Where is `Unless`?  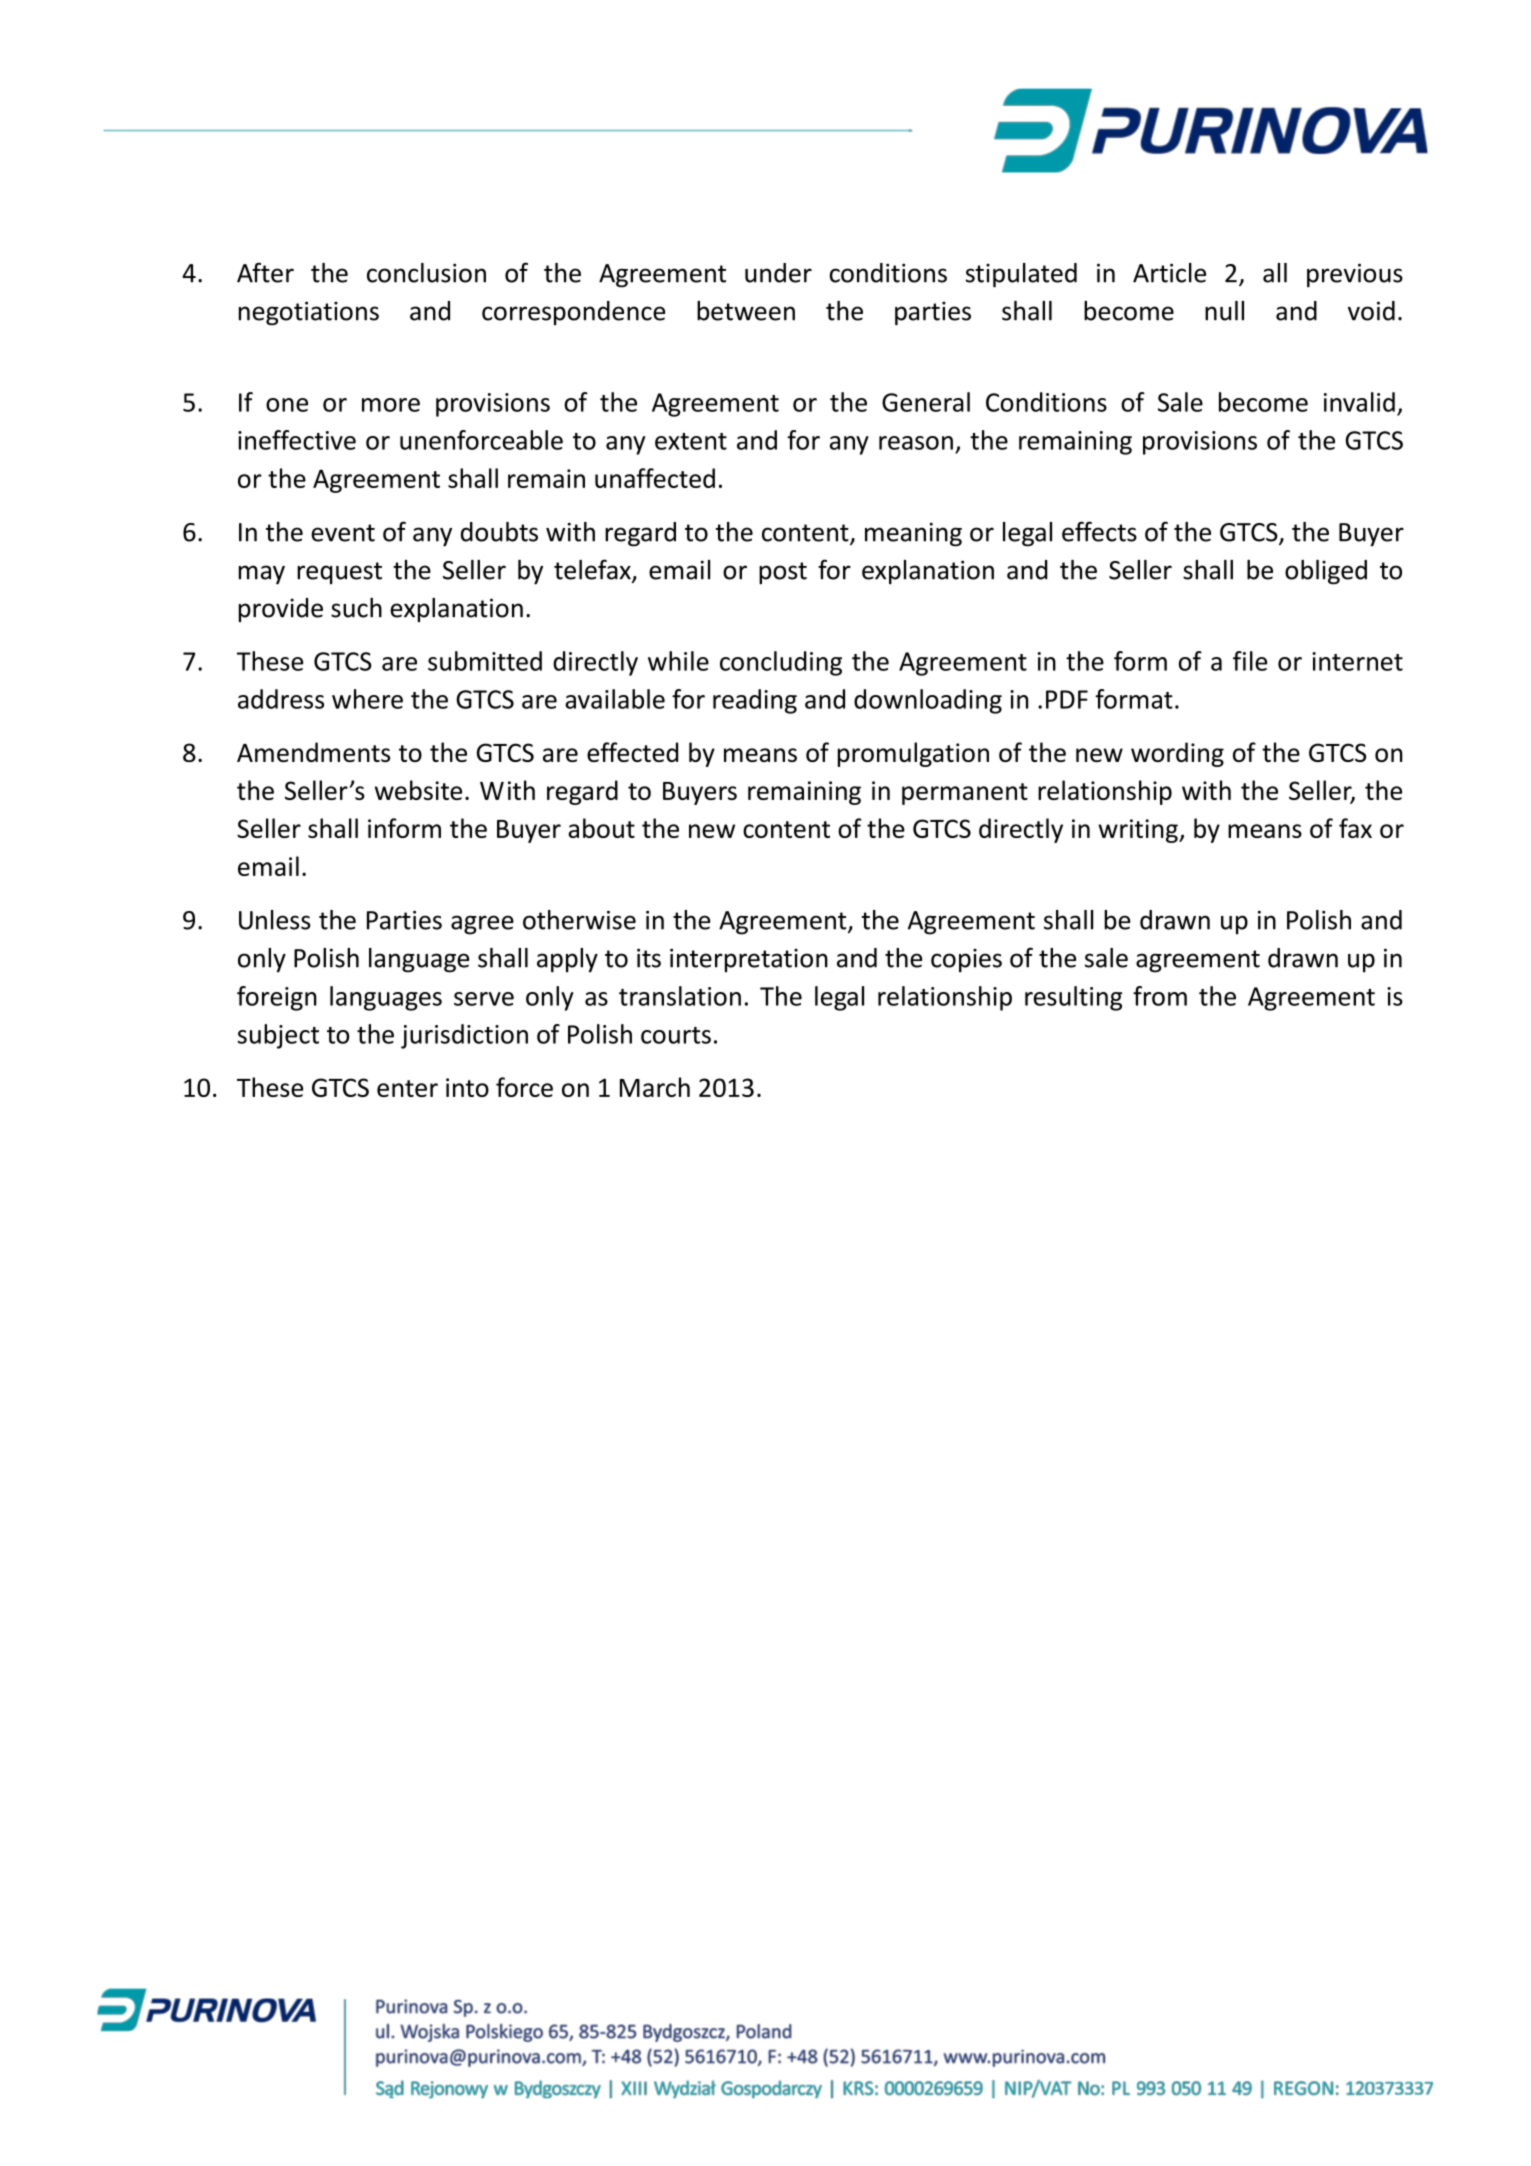
Unless is located at coordinates (275, 920).
